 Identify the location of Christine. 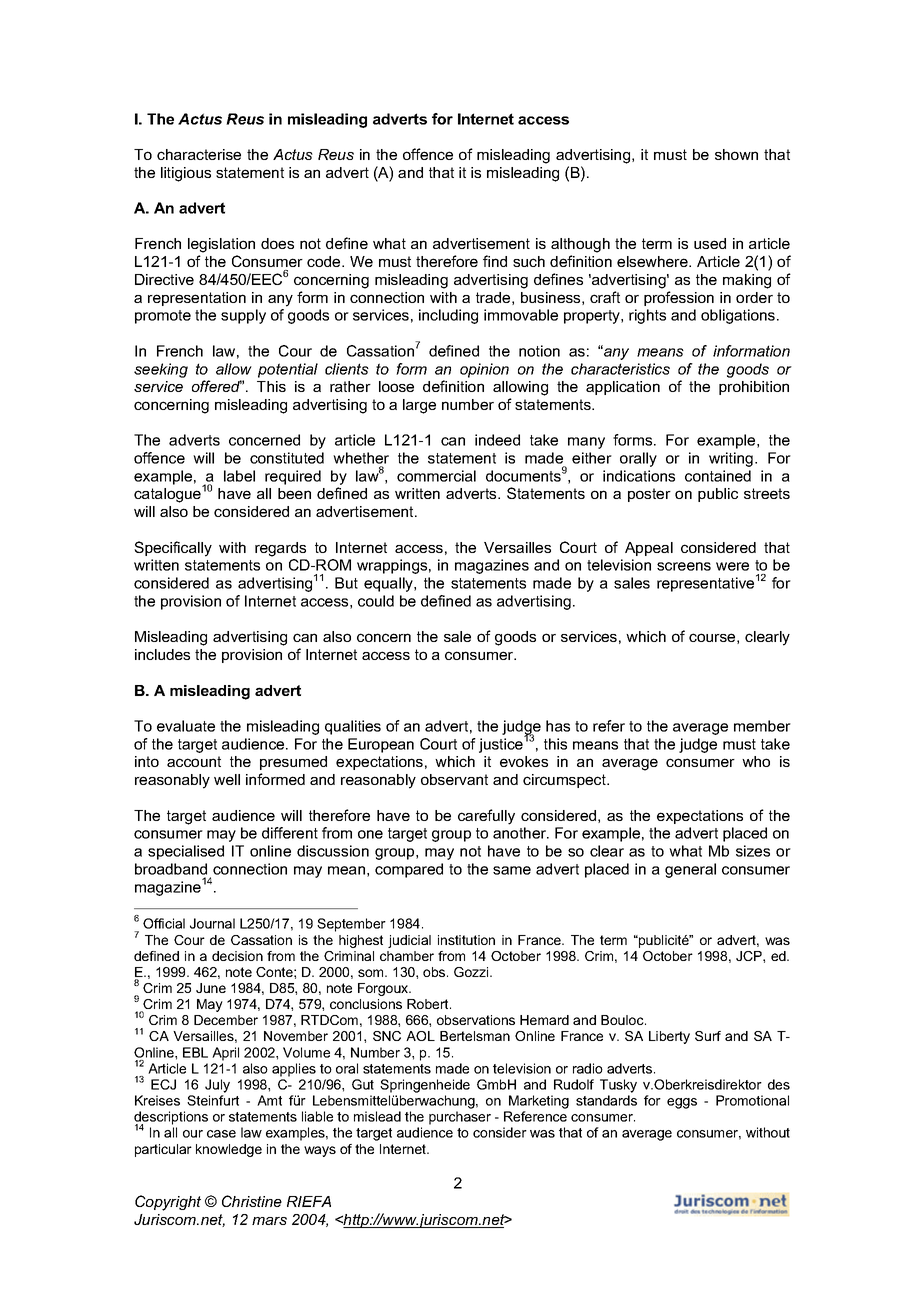
(252, 1201).
